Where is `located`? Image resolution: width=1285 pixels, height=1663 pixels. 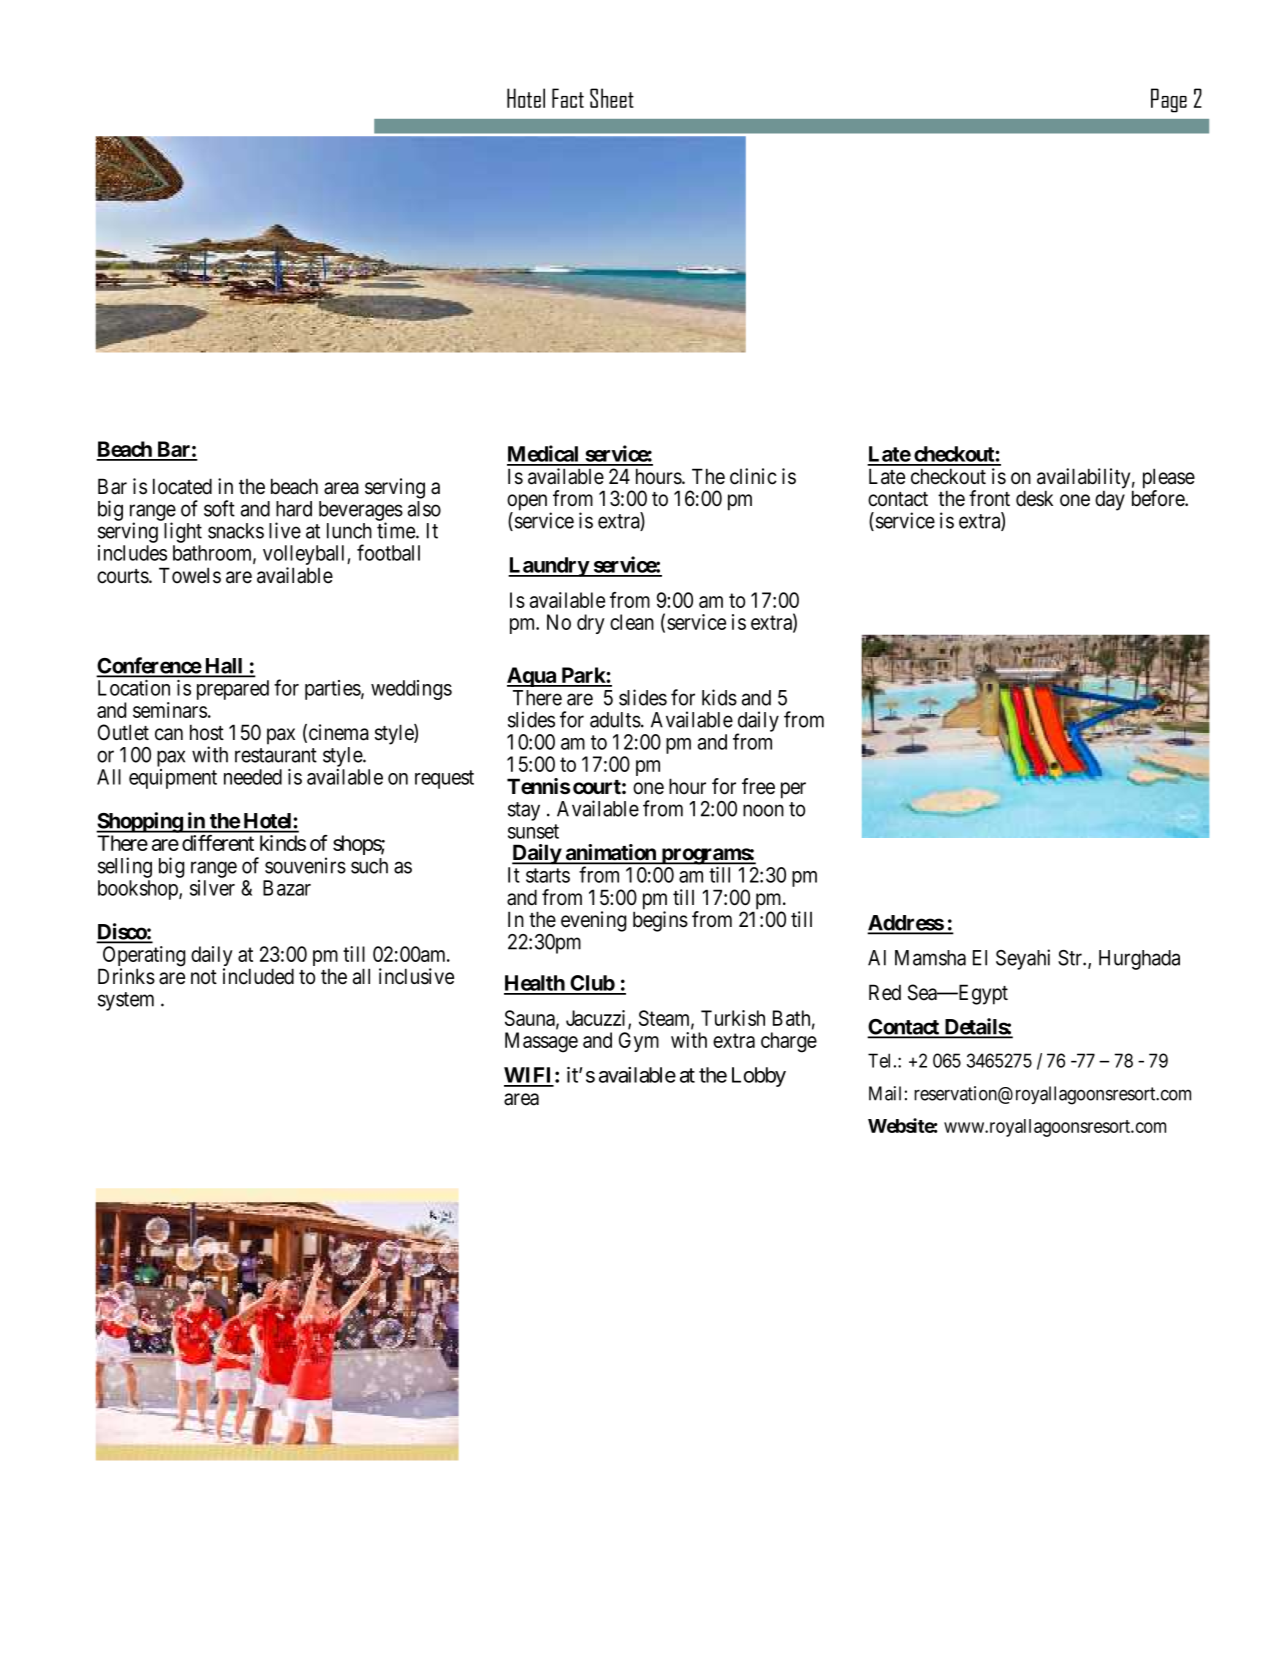 located is located at coordinates (182, 486).
